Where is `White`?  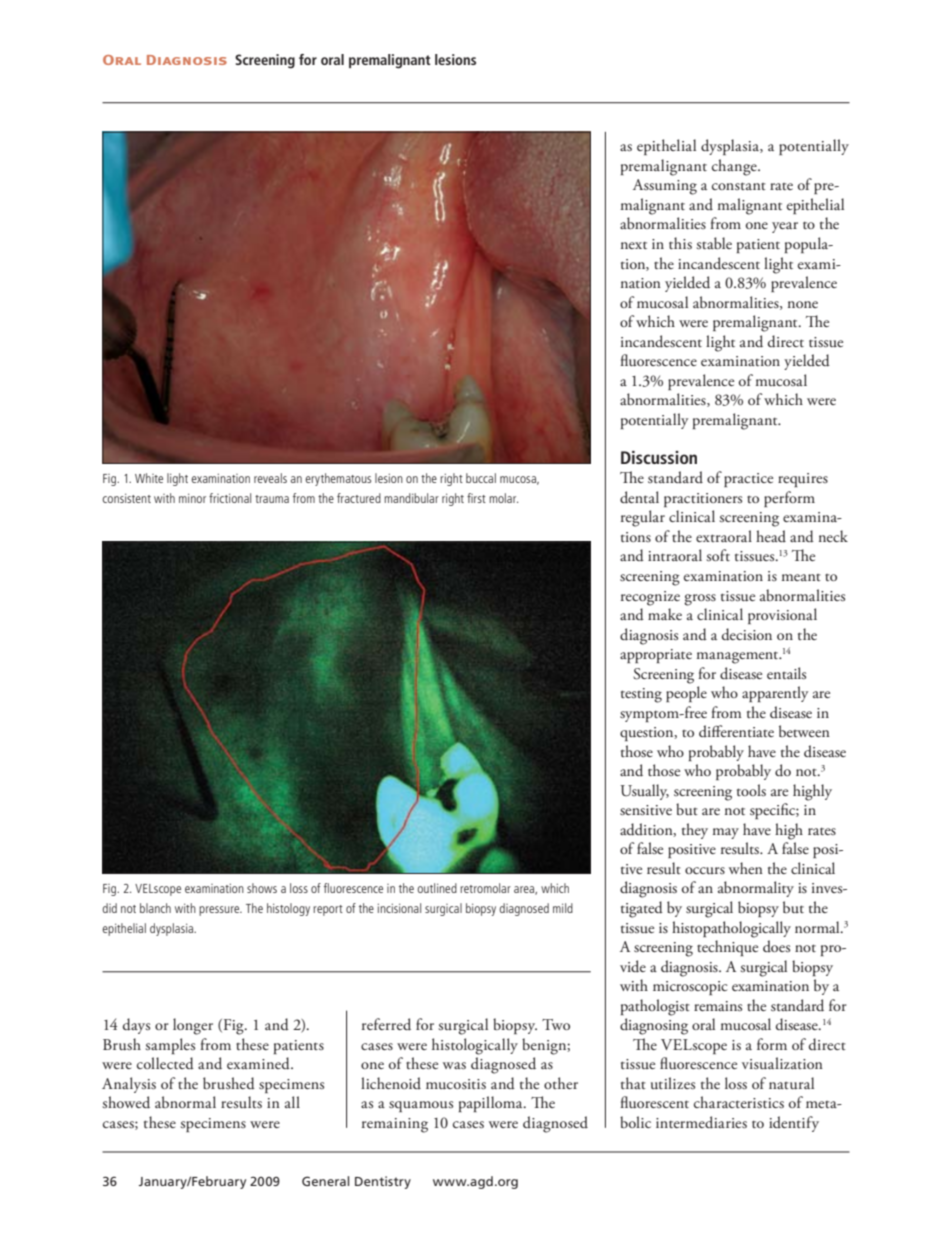
White is located at coordinates (149, 478).
